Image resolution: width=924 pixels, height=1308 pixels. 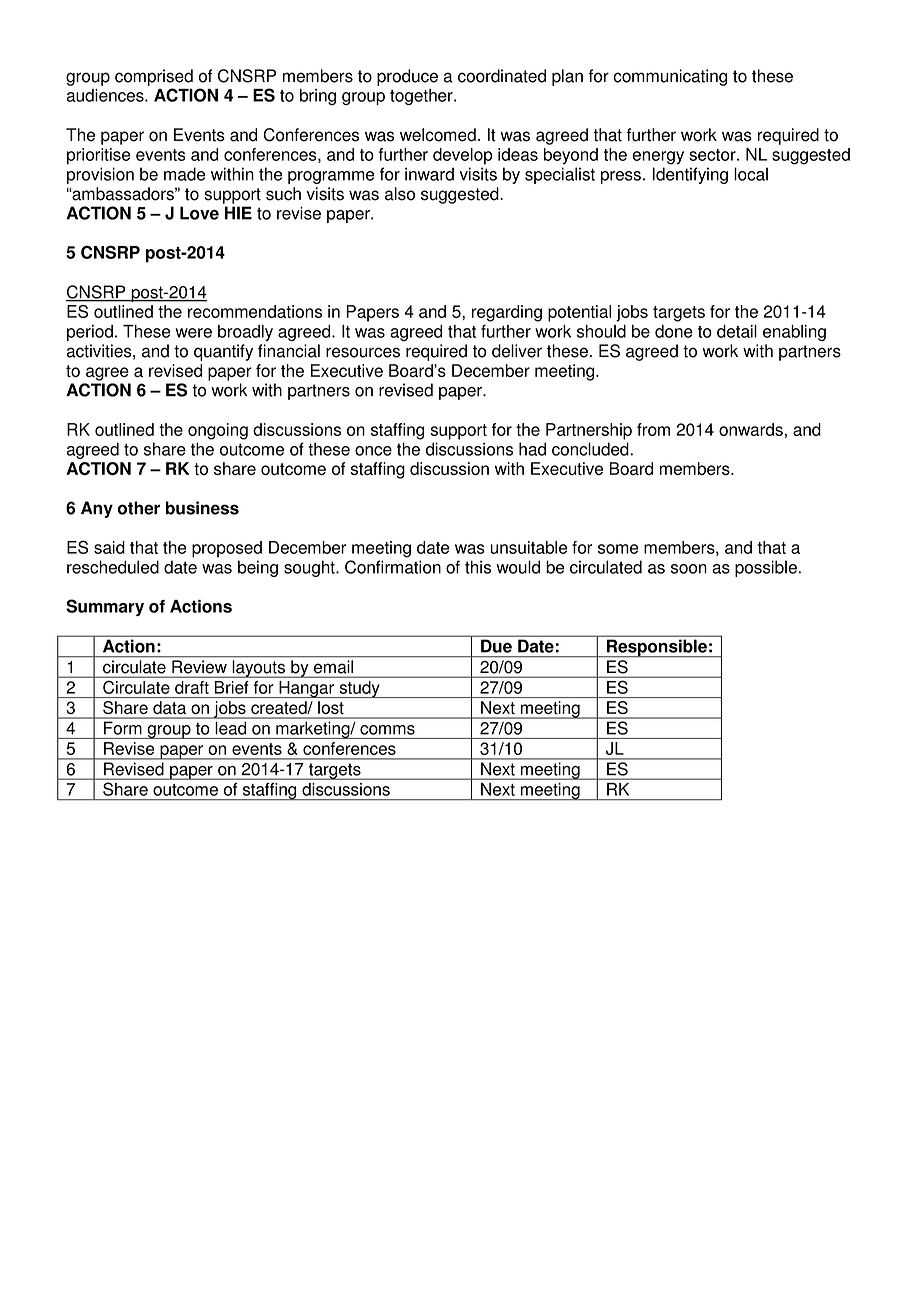 What do you see at coordinates (670, 77) in the image?
I see `communicating` at bounding box center [670, 77].
